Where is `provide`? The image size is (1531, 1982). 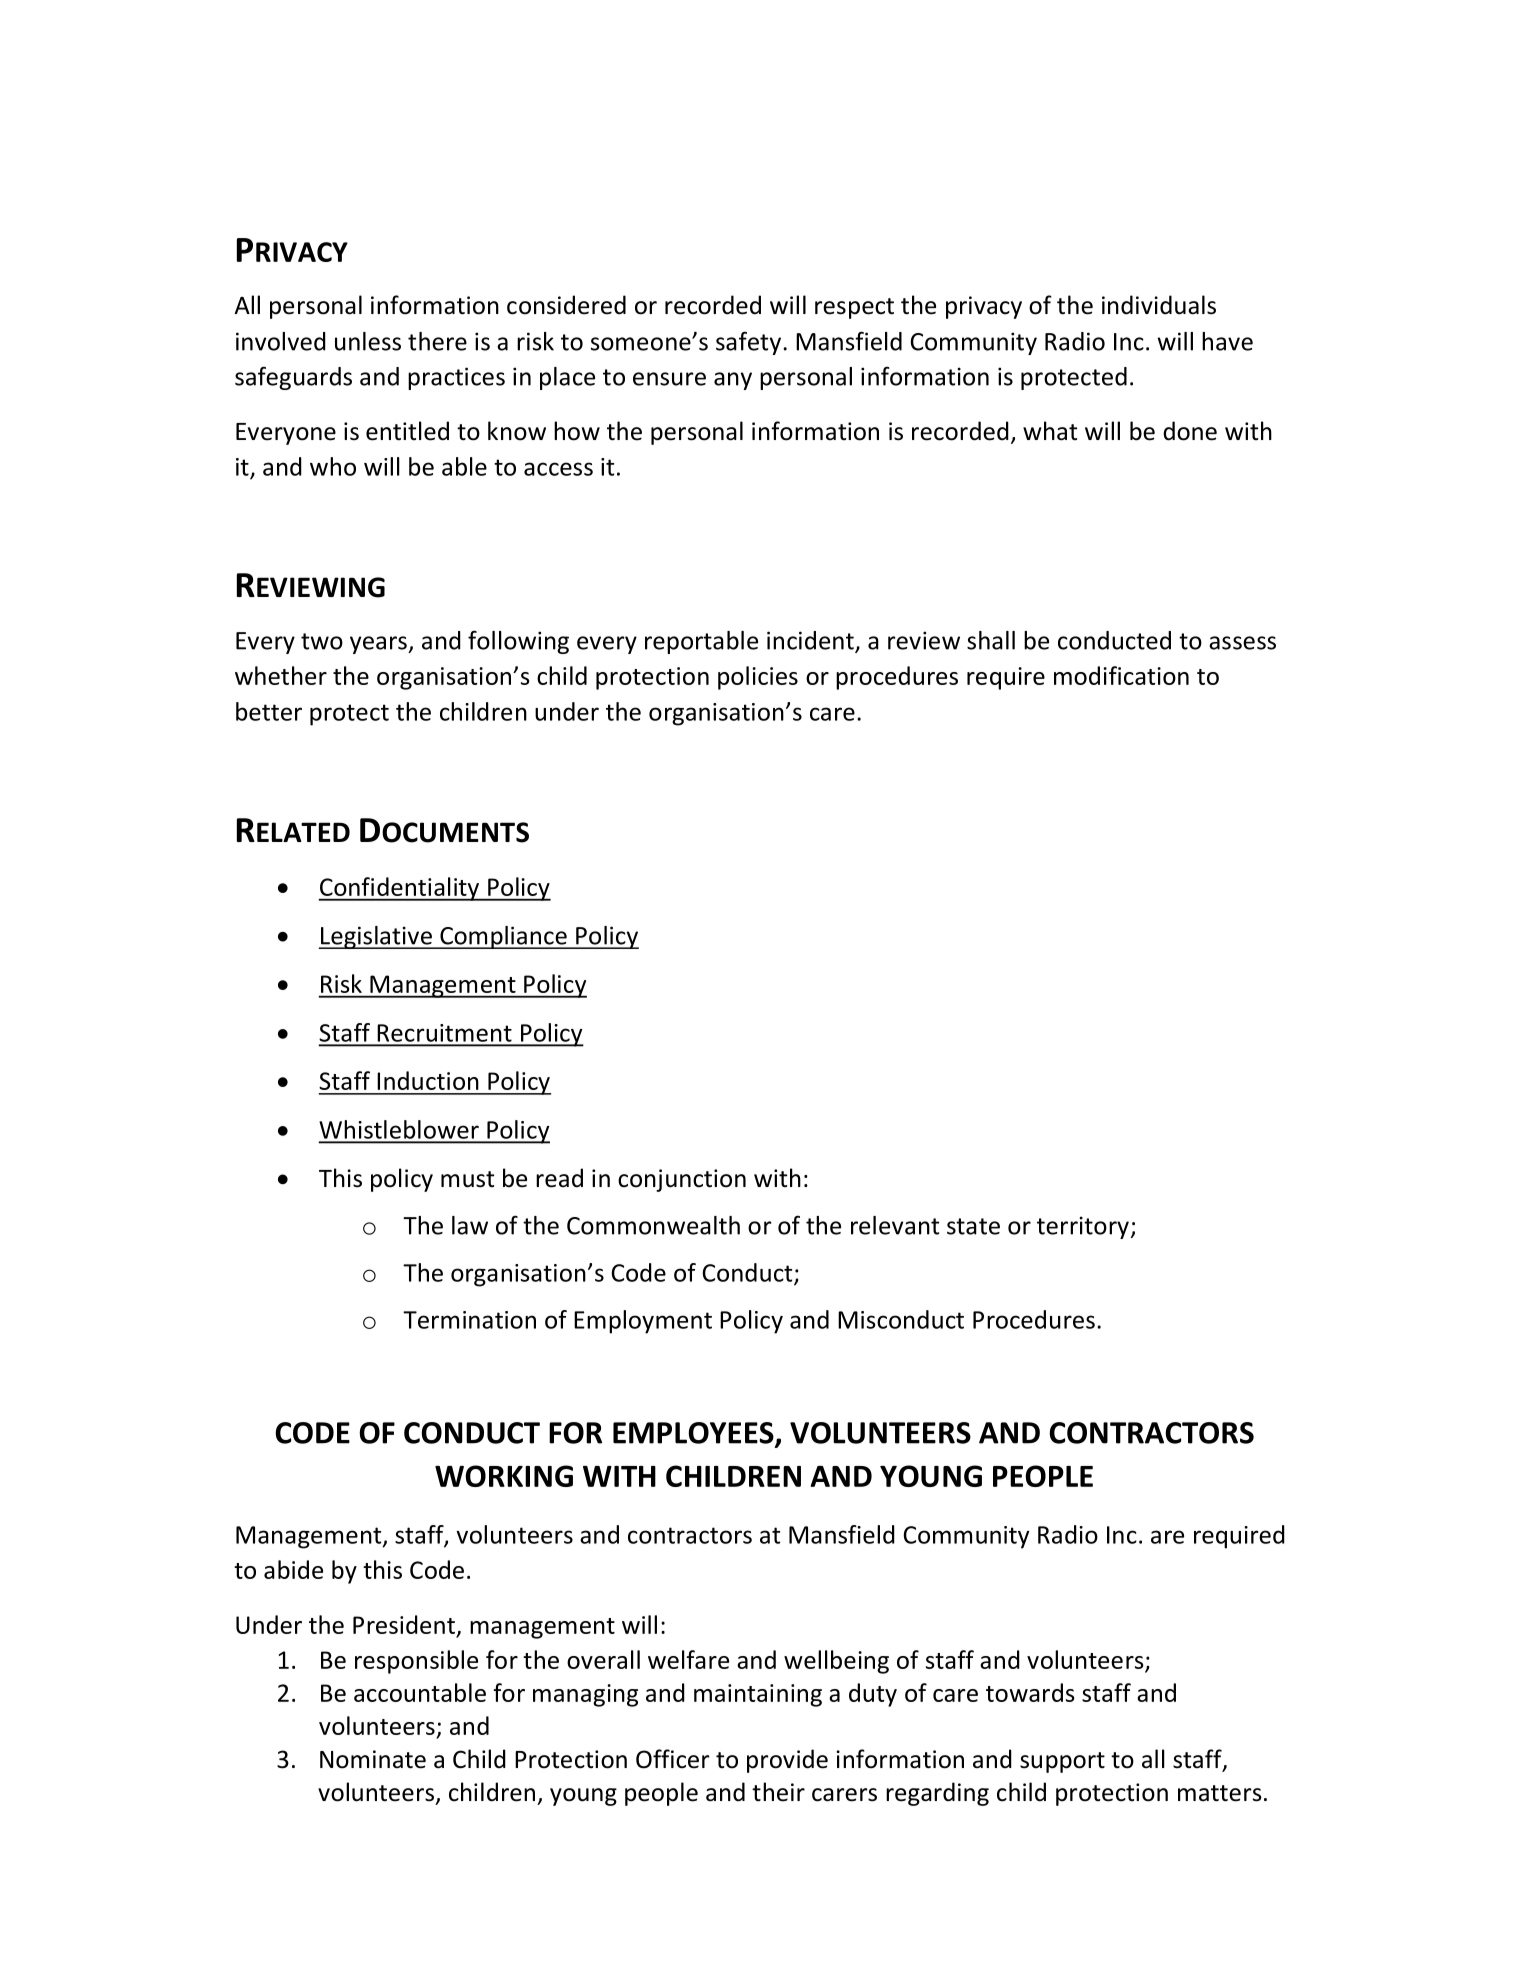 provide is located at coordinates (787, 1761).
